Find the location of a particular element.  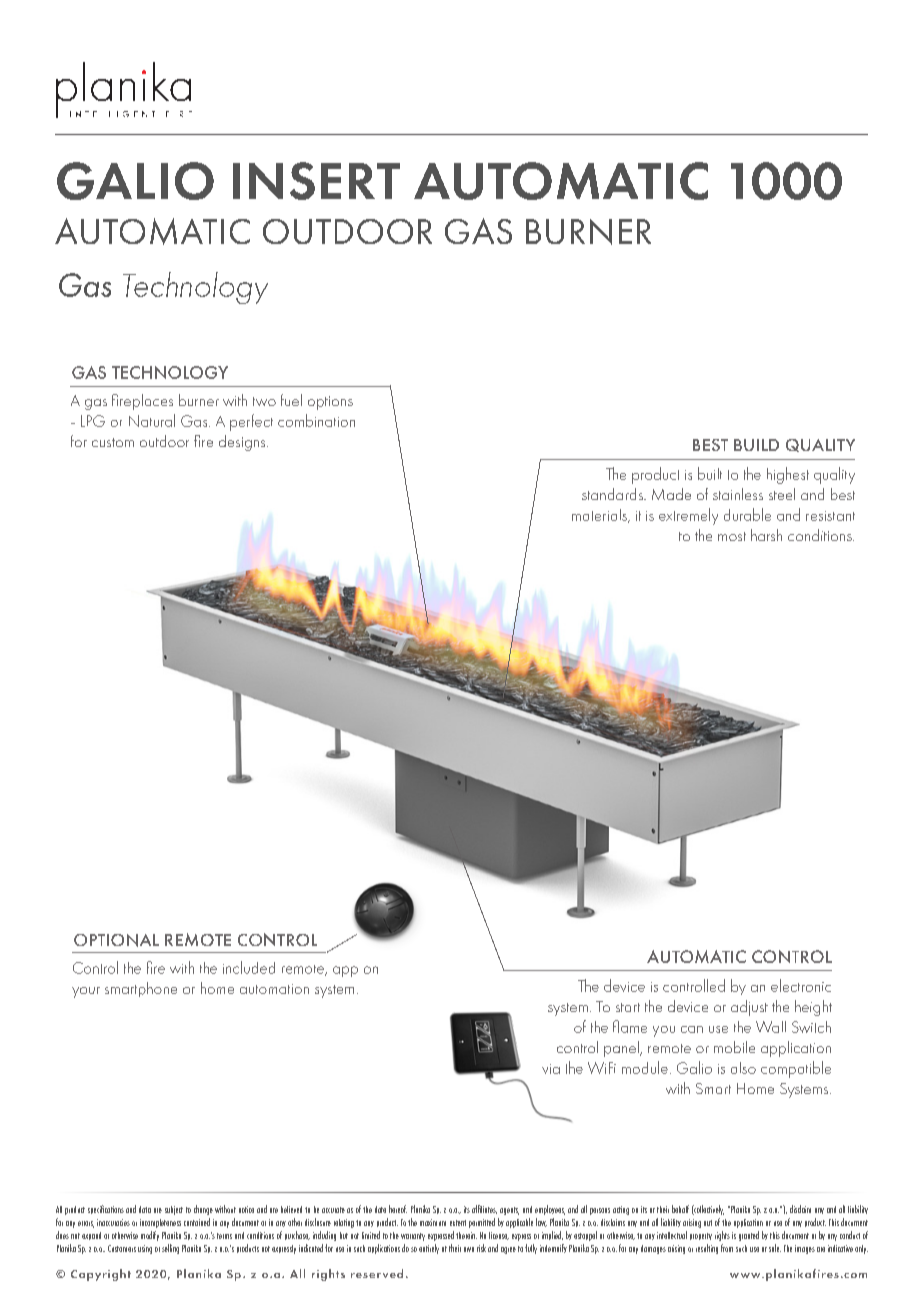

automation is located at coordinates (274, 989).
